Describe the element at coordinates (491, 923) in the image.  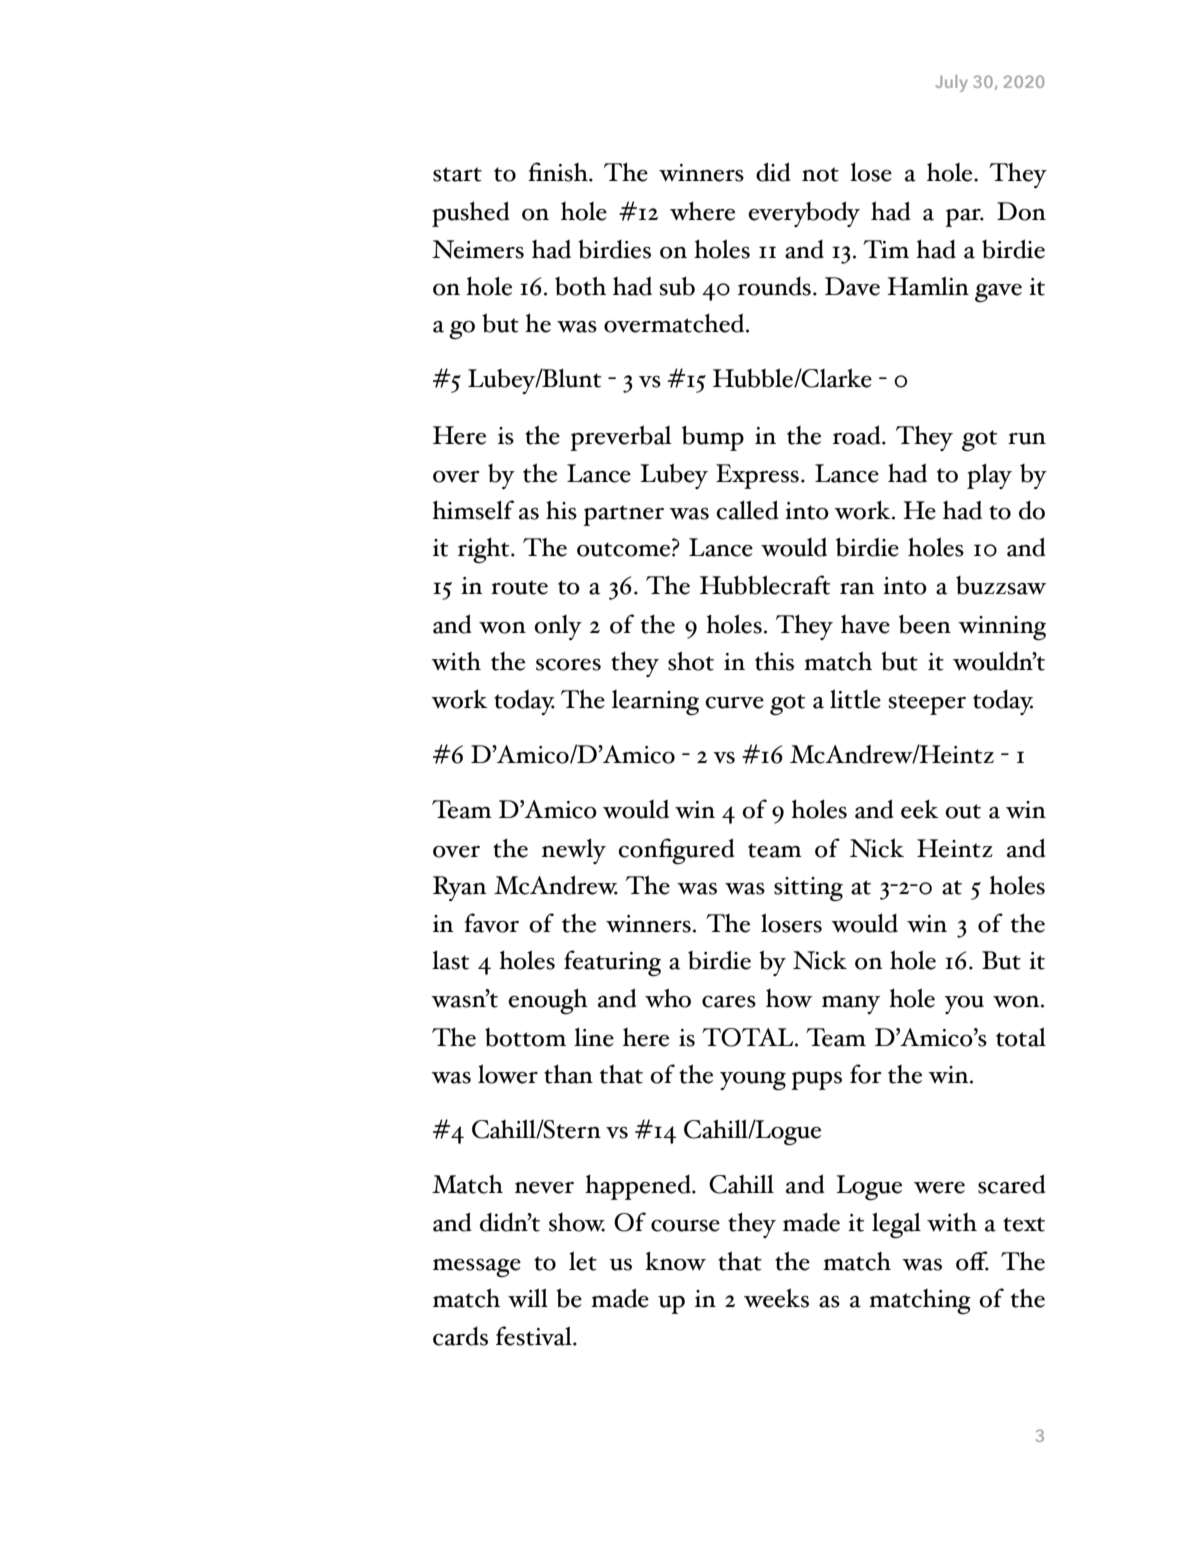
I see `favor` at that location.
